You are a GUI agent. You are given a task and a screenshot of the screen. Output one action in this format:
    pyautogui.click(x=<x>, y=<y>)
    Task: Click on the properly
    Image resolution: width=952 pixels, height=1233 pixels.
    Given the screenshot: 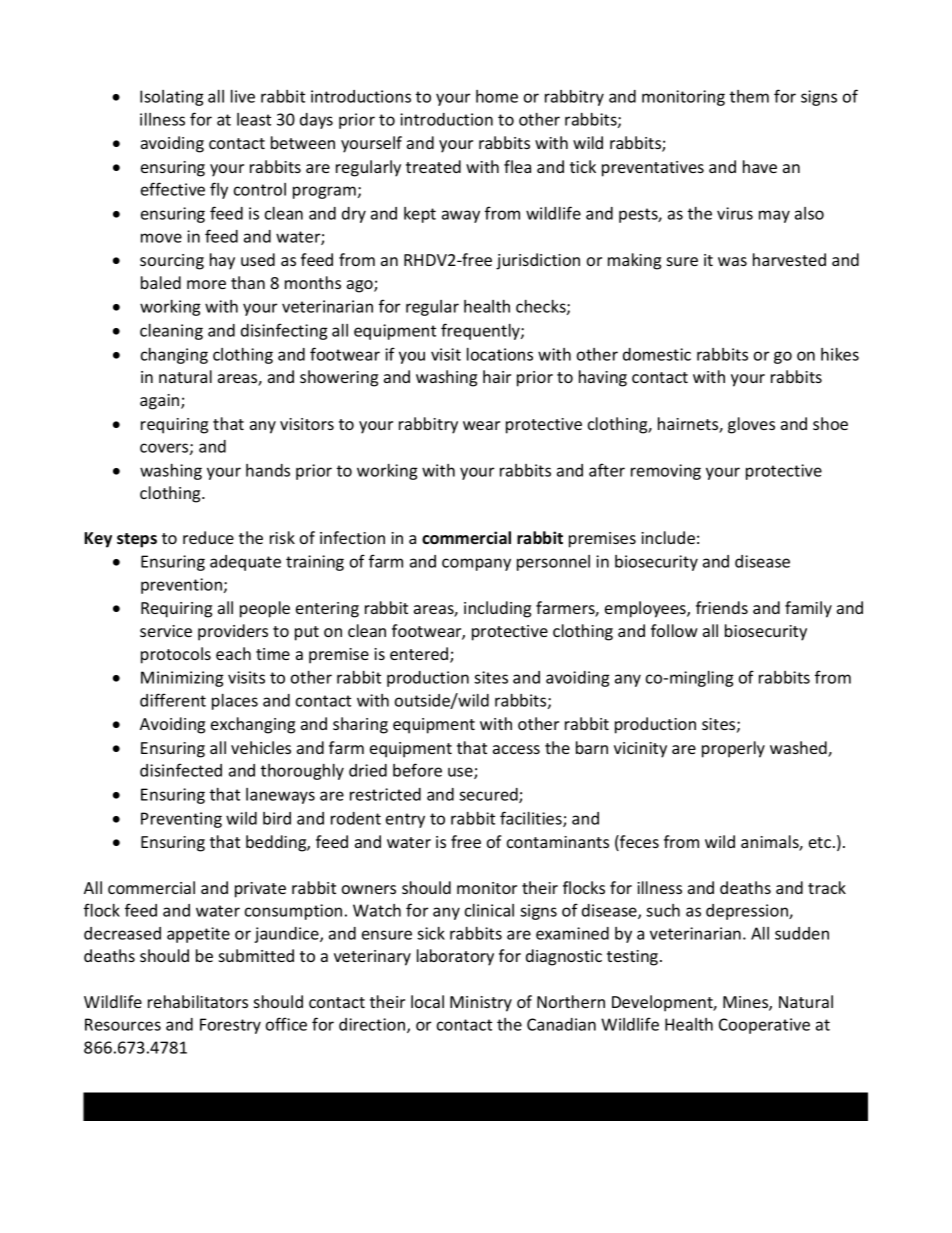 What is the action you would take?
    pyautogui.click(x=733, y=749)
